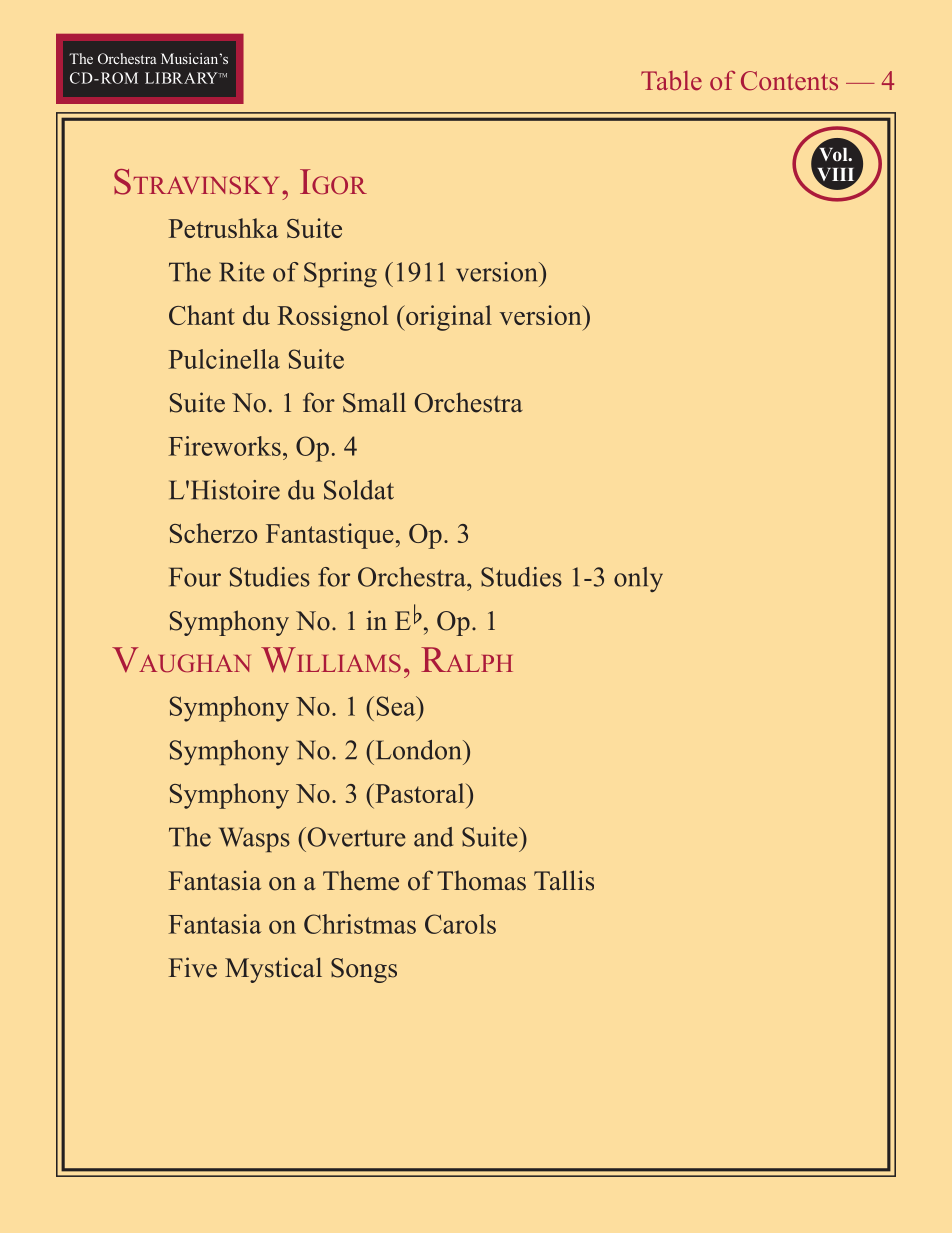 The height and width of the image is (1233, 952). Describe the element at coordinates (460, 924) in the image. I see `Carols` at that location.
